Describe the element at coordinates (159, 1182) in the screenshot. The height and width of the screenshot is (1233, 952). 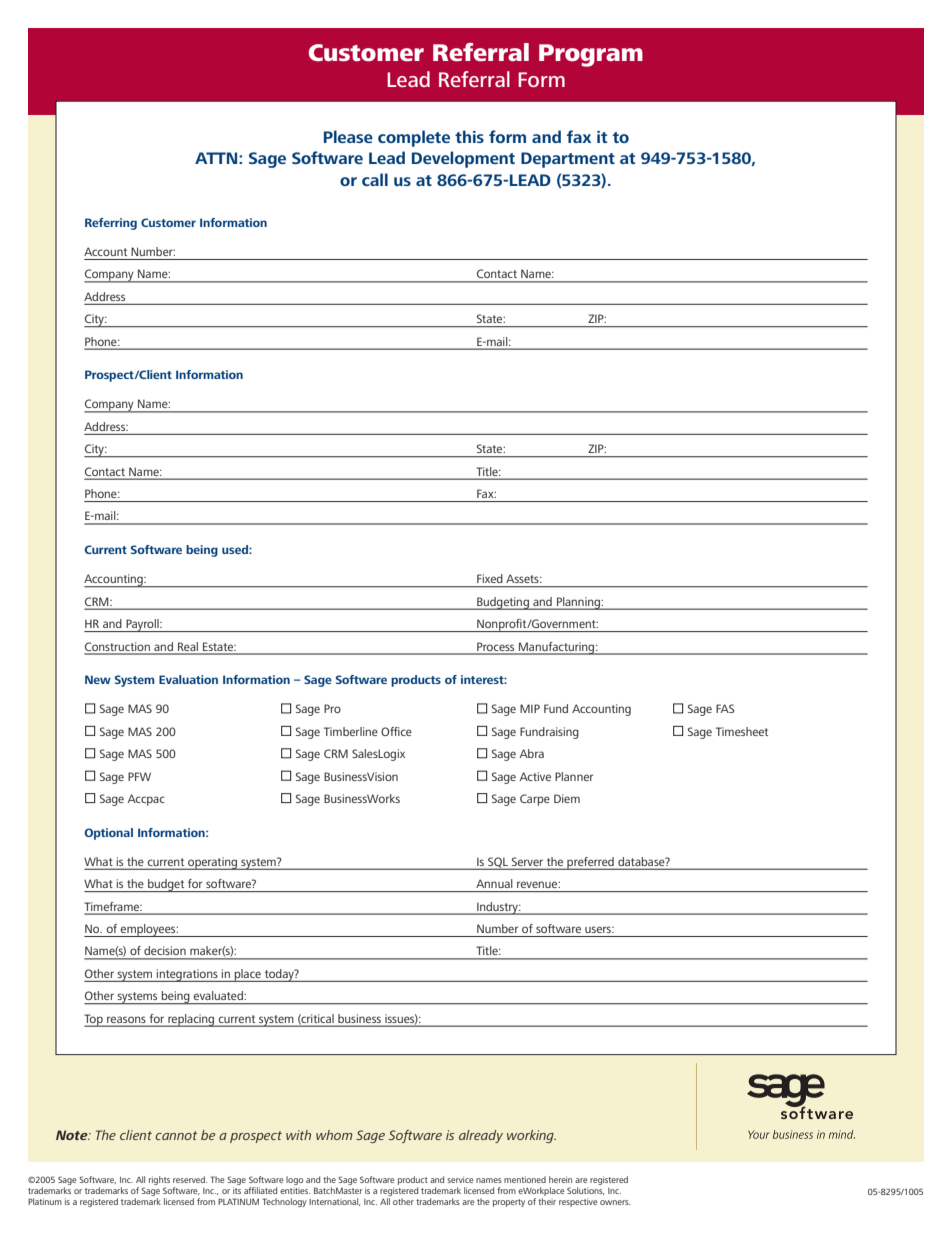
I see `rights` at that location.
